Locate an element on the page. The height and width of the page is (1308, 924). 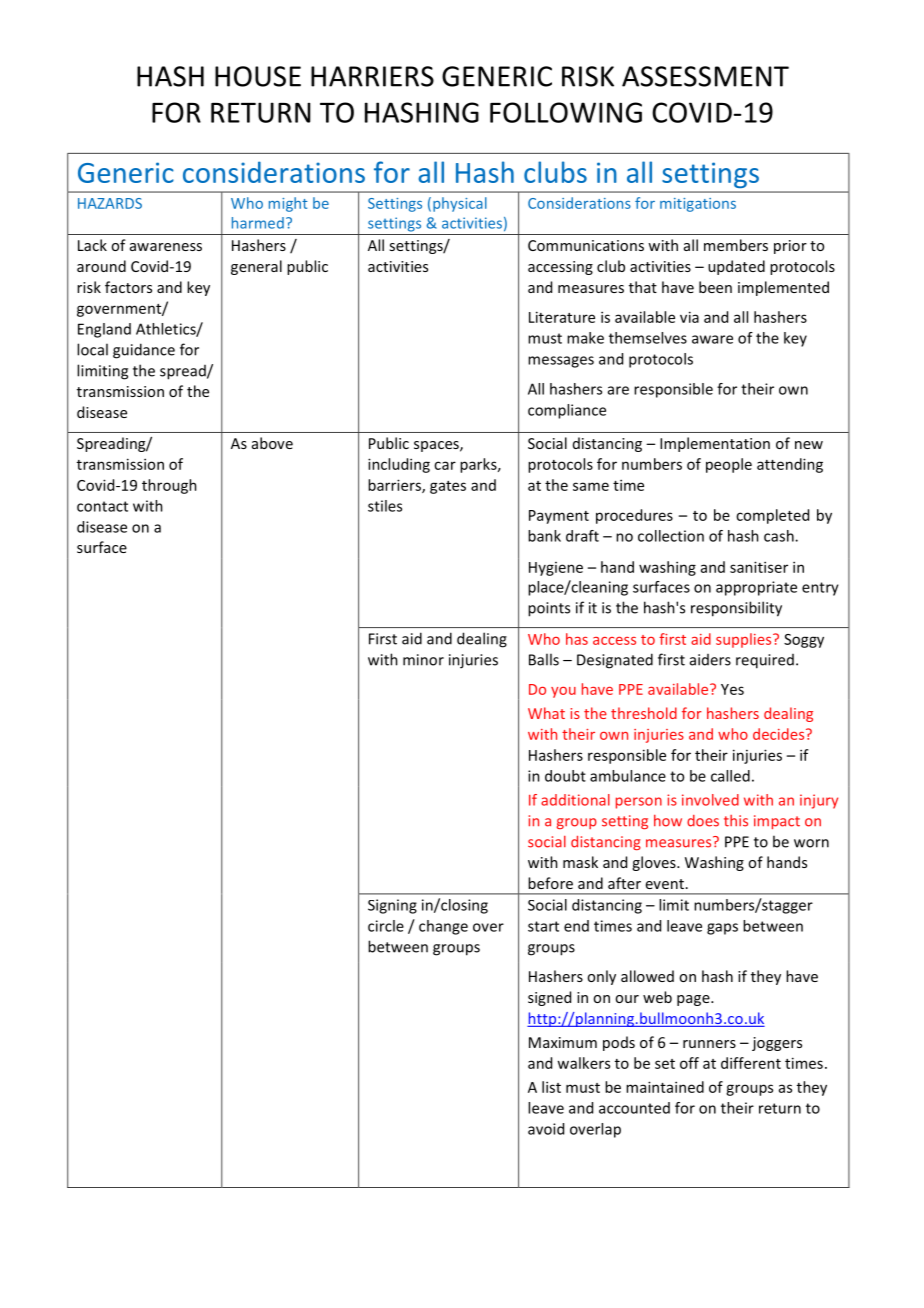
FOLLOWING is located at coordinates (566, 112).
